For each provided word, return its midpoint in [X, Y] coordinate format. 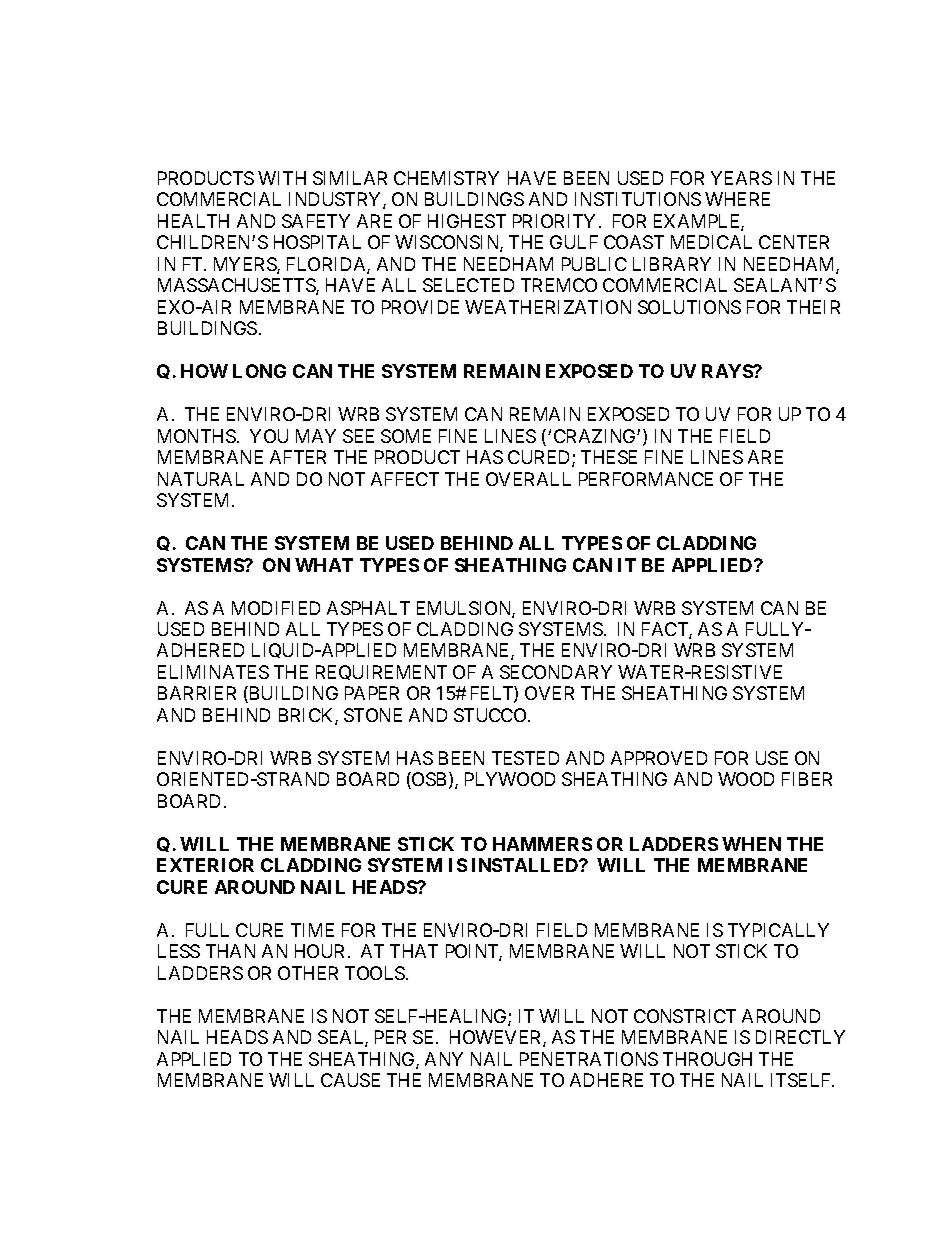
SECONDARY [556, 672]
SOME [406, 436]
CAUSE [350, 1080]
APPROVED [659, 758]
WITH [282, 178]
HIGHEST [467, 221]
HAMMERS [542, 844]
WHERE [737, 199]
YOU [269, 436]
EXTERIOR [205, 865]
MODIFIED [276, 608]
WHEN [751, 844]
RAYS [728, 371]
